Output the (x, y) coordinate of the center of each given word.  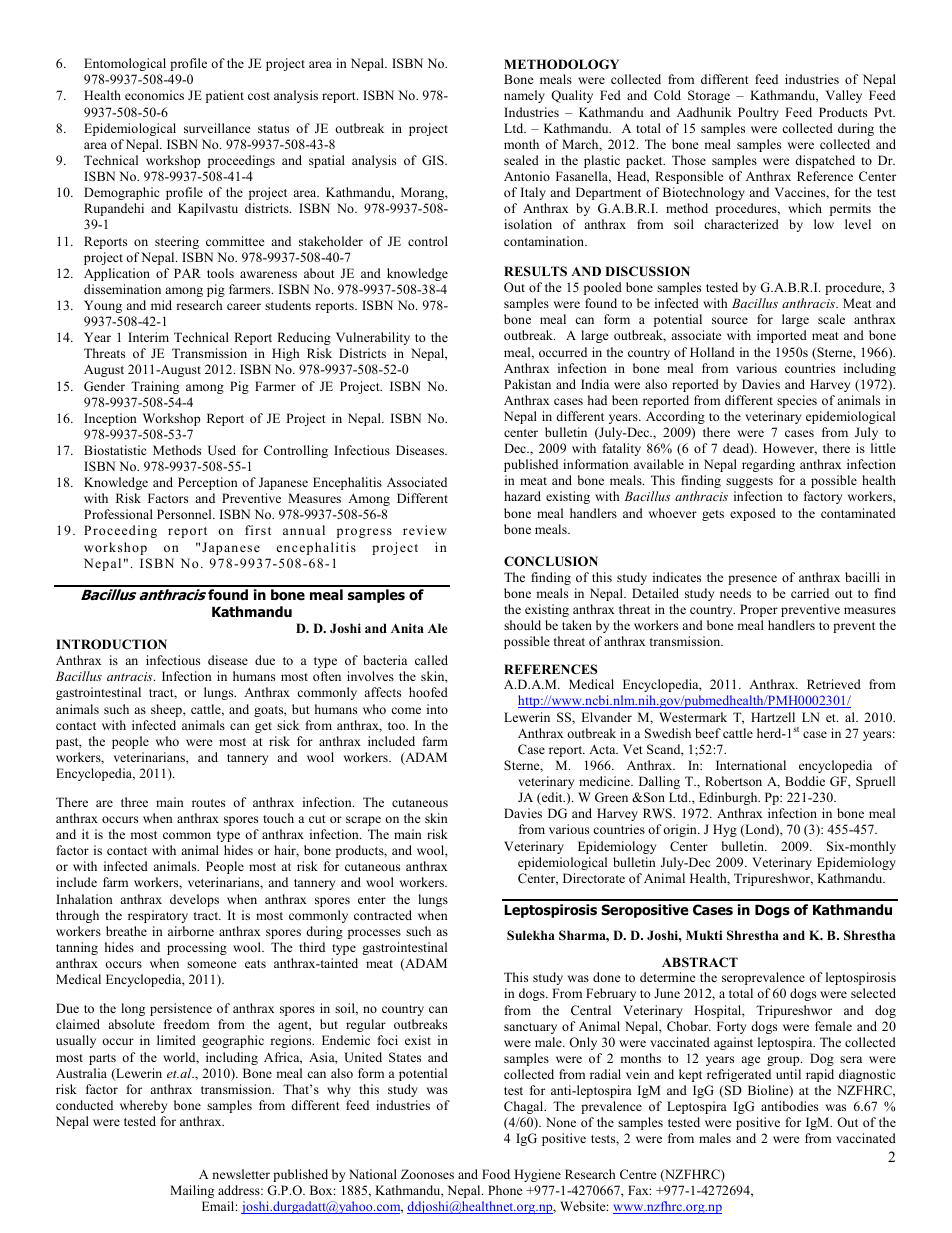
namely (524, 96)
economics (154, 95)
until (788, 1074)
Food (496, 1174)
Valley (844, 96)
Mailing (192, 1191)
